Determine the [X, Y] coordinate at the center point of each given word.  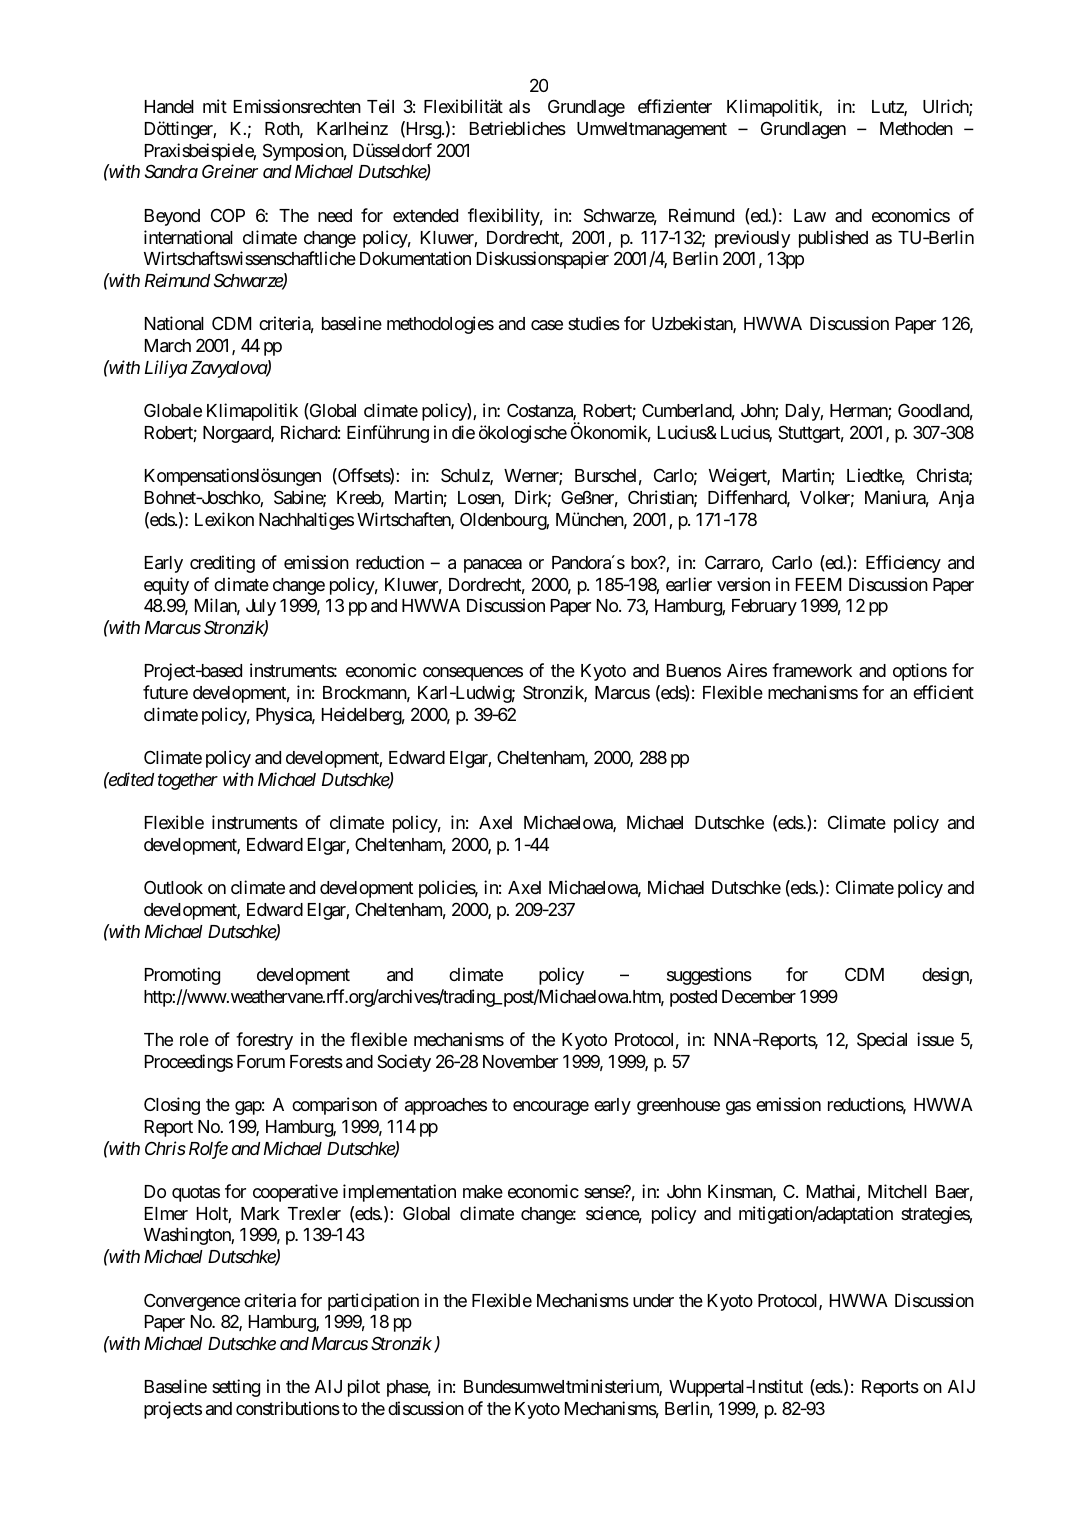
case [547, 325]
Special [882, 1041]
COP [228, 215]
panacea [493, 566]
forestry [264, 1041]
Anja [956, 499]
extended [425, 215]
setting [236, 1388]
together [188, 781]
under [653, 1300]
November [520, 1061]
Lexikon [224, 519]
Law [810, 215]
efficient [943, 692]
